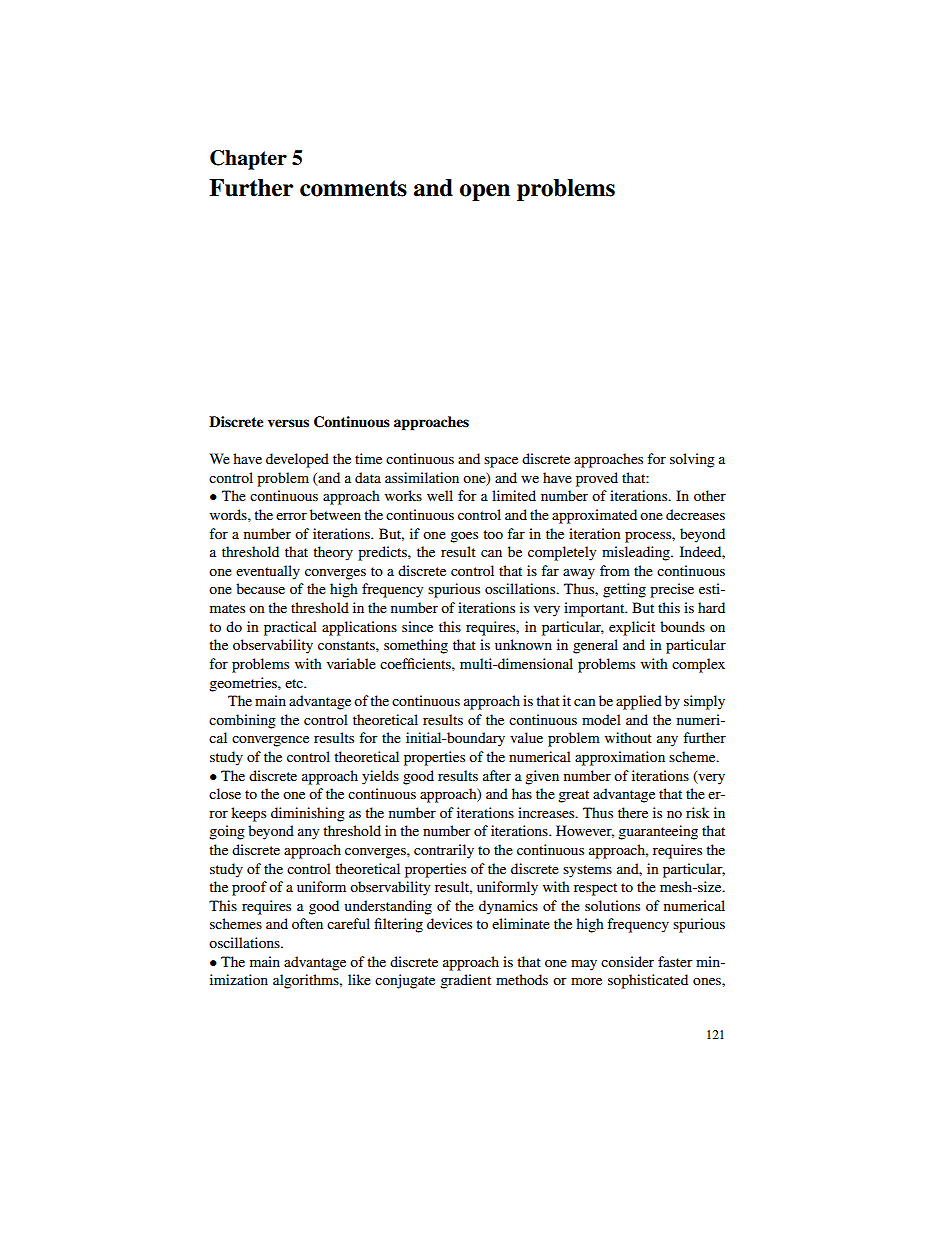 The image size is (952, 1233). What do you see at coordinates (268, 572) in the screenshot?
I see `eventually` at bounding box center [268, 572].
